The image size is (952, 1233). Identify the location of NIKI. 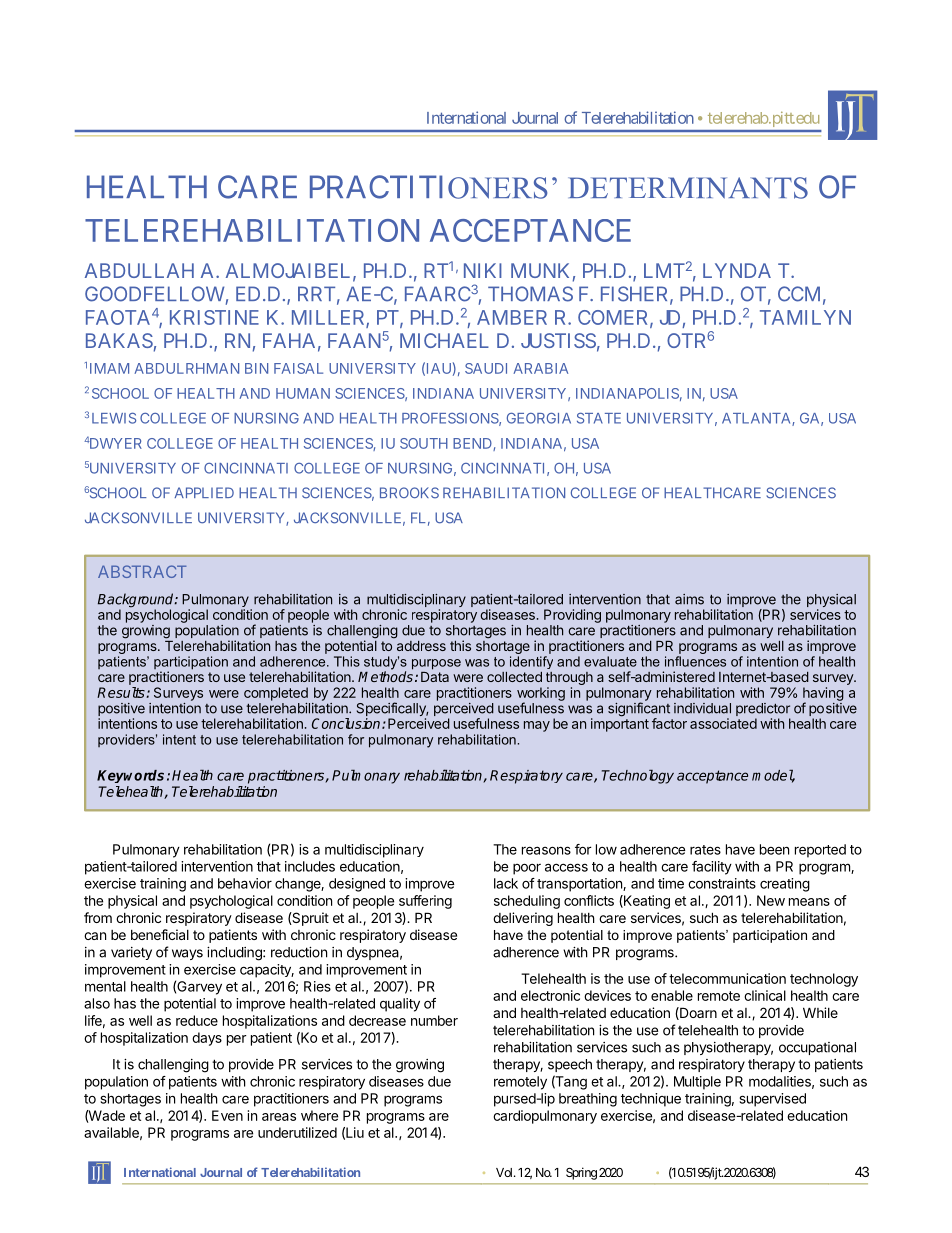
(483, 270).
